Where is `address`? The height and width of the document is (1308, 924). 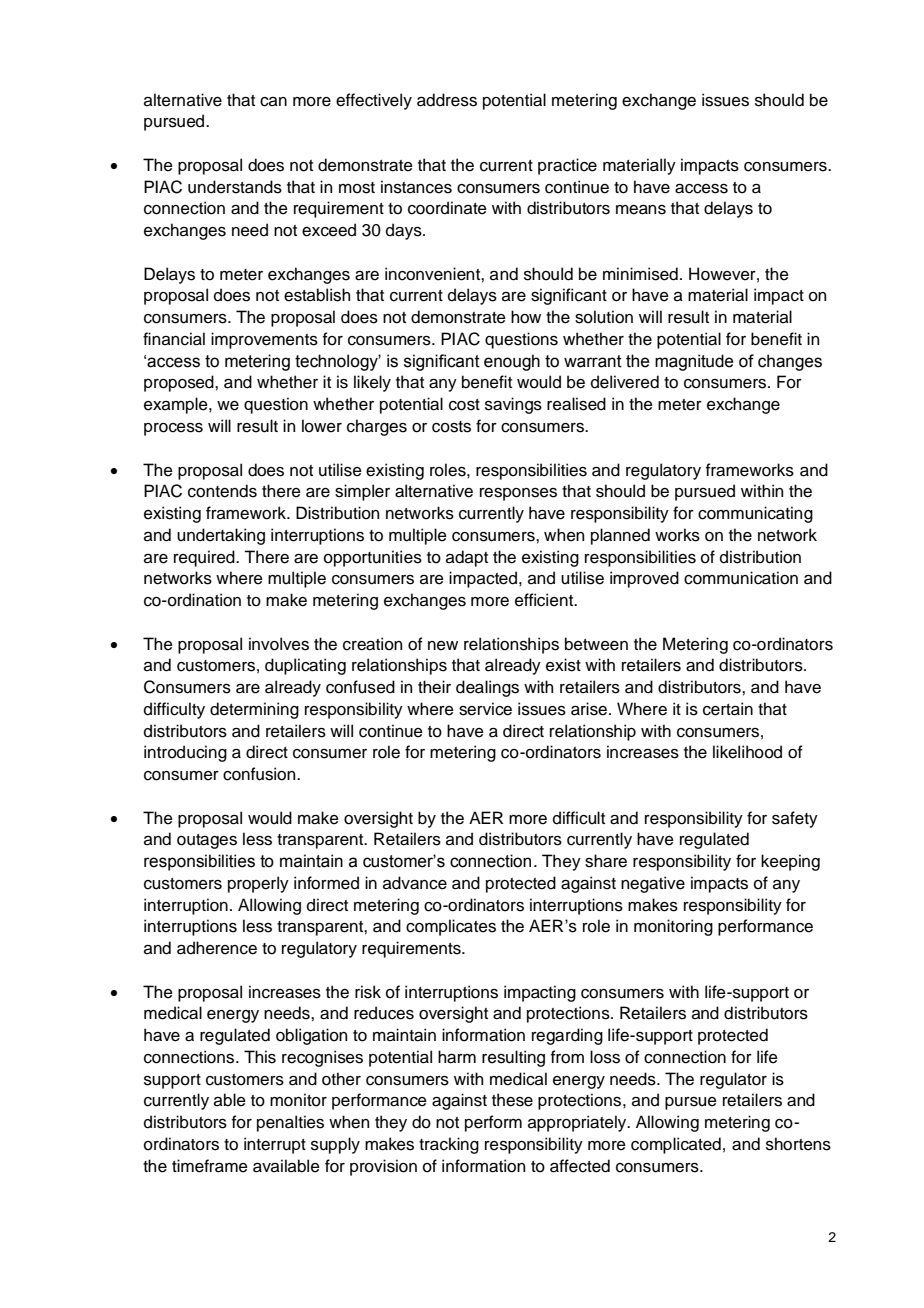
address is located at coordinates (447, 100).
